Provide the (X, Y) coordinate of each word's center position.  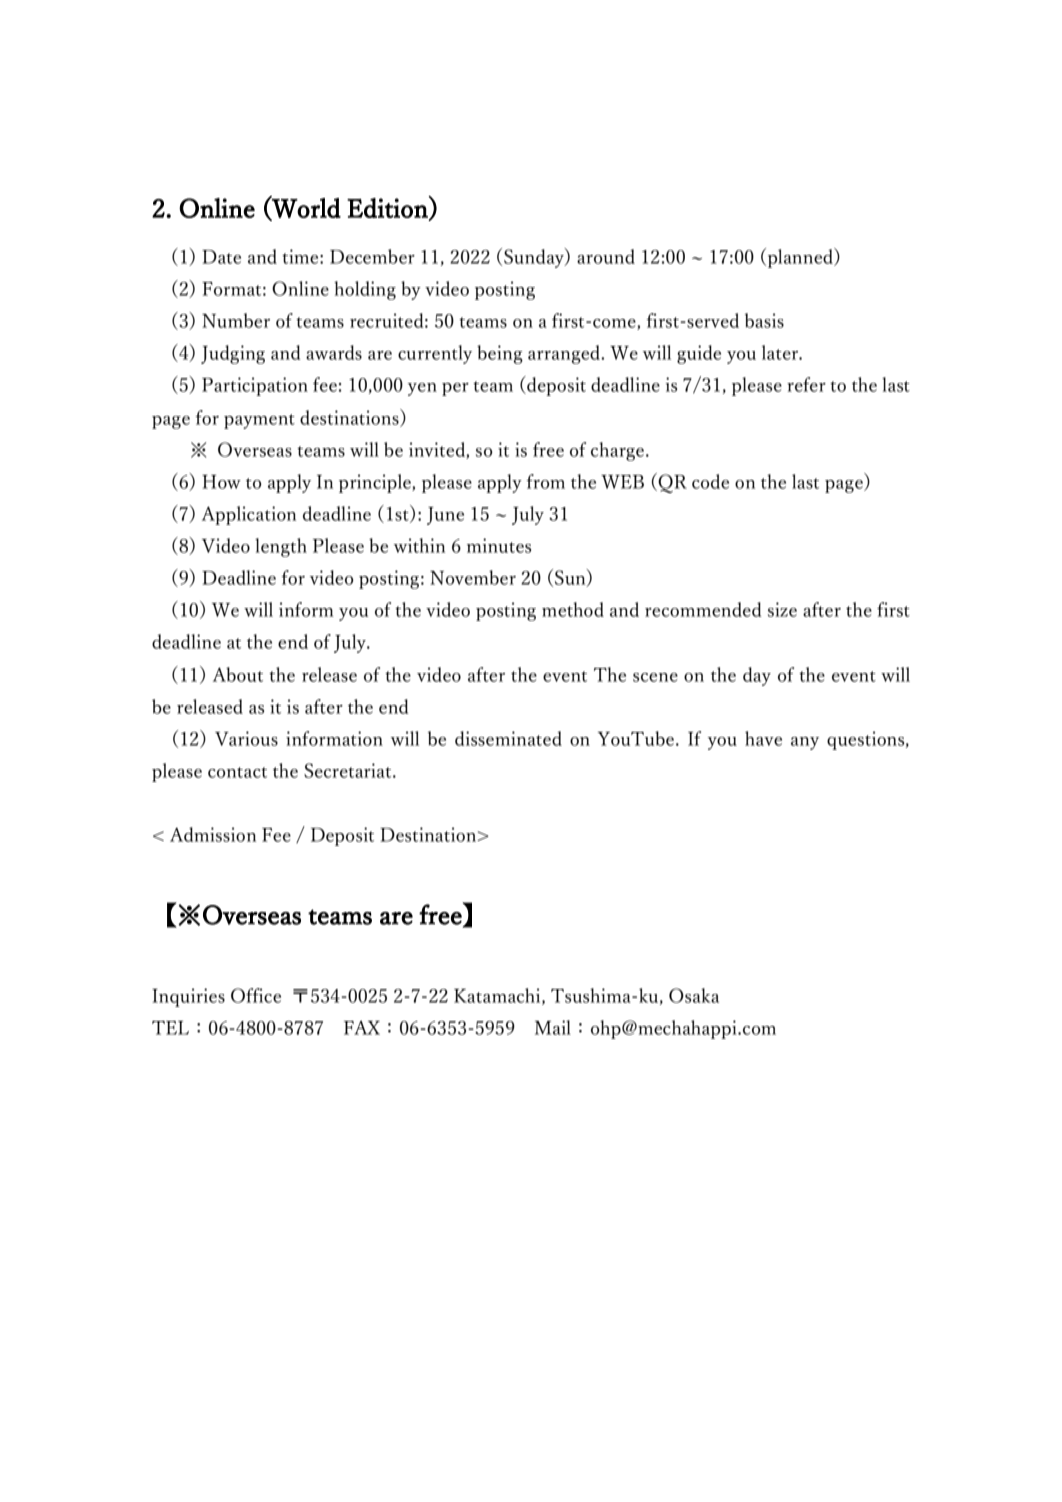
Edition (388, 208)
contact (237, 772)
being (500, 354)
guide (699, 354)
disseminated (508, 738)
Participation (255, 386)
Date (221, 257)
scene (655, 677)
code (710, 481)
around (606, 256)
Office (256, 995)
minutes (499, 545)
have (763, 738)
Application (249, 515)
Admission (213, 834)
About (238, 674)
